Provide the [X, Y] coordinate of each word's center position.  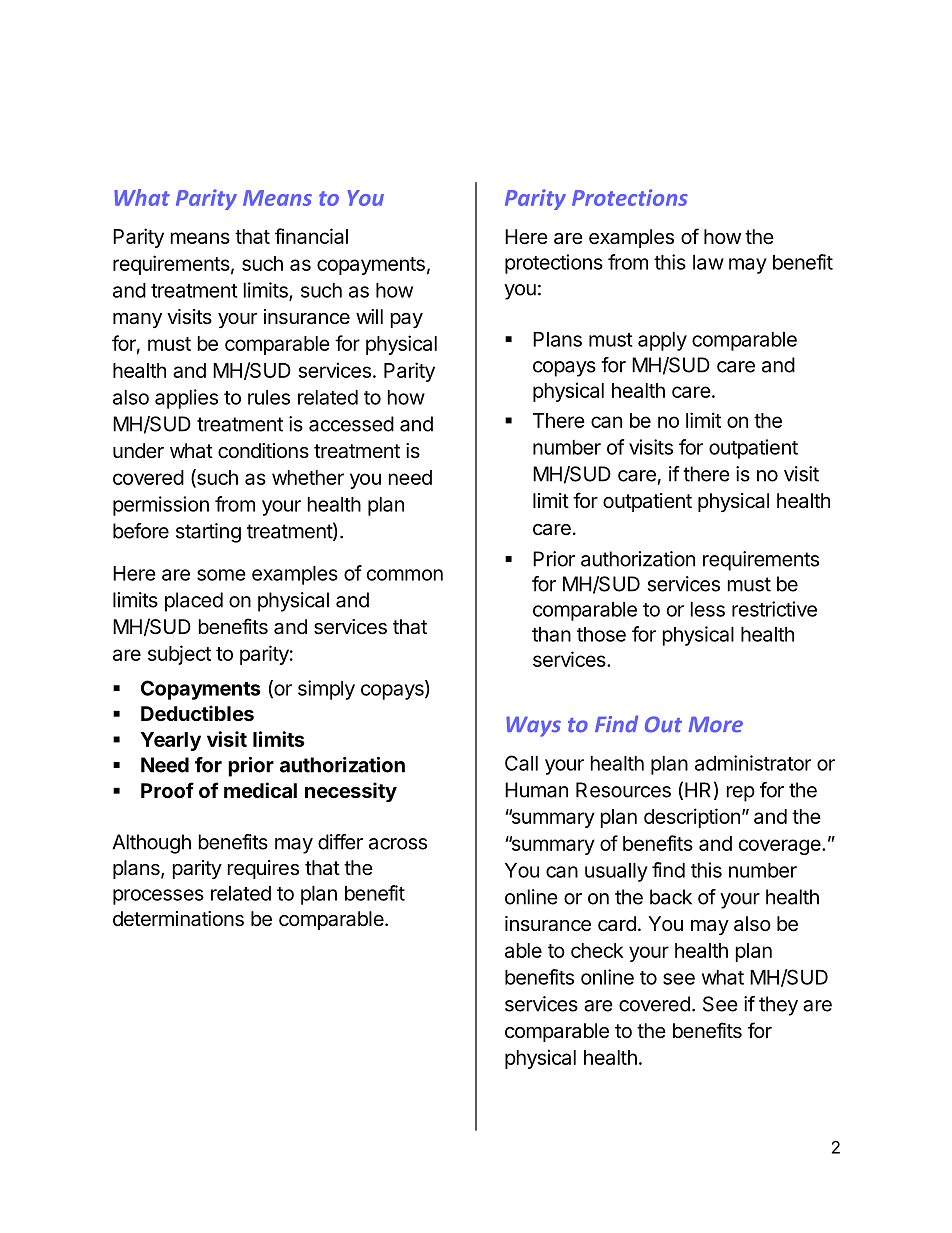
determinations [178, 919]
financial [311, 236]
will [369, 316]
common [405, 575]
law [708, 262]
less [708, 609]
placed [194, 602]
